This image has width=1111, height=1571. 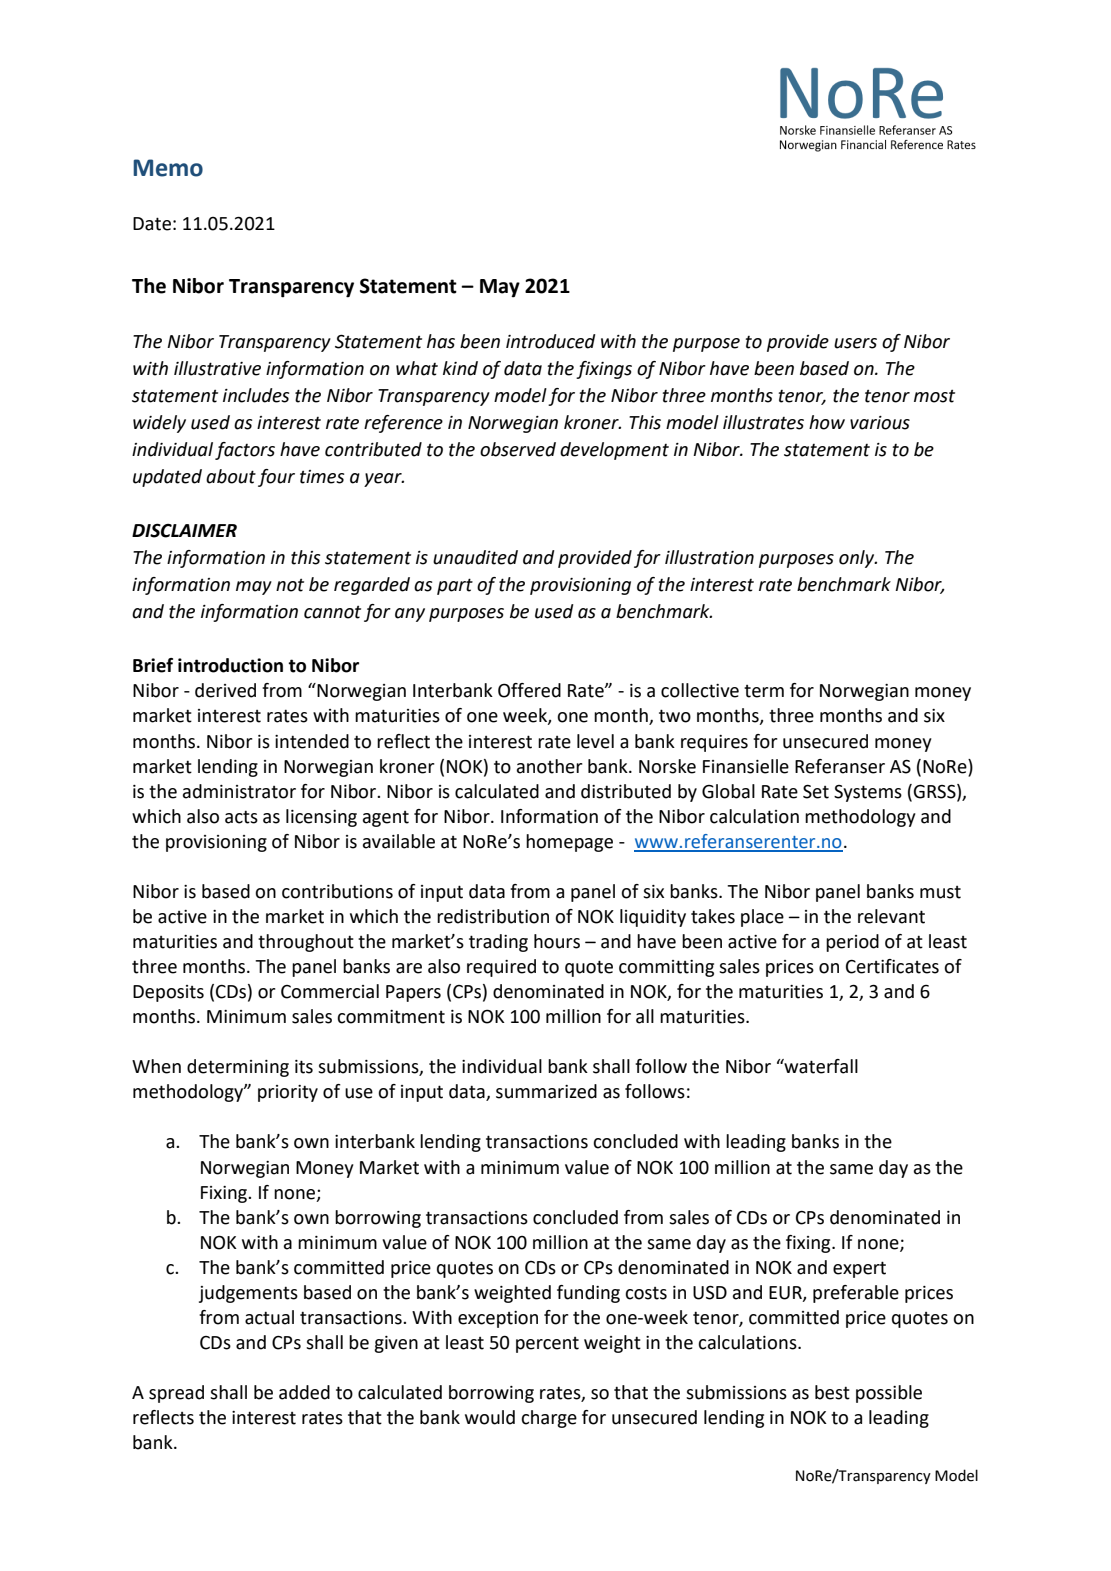 What do you see at coordinates (239, 791) in the image?
I see `administrator` at bounding box center [239, 791].
